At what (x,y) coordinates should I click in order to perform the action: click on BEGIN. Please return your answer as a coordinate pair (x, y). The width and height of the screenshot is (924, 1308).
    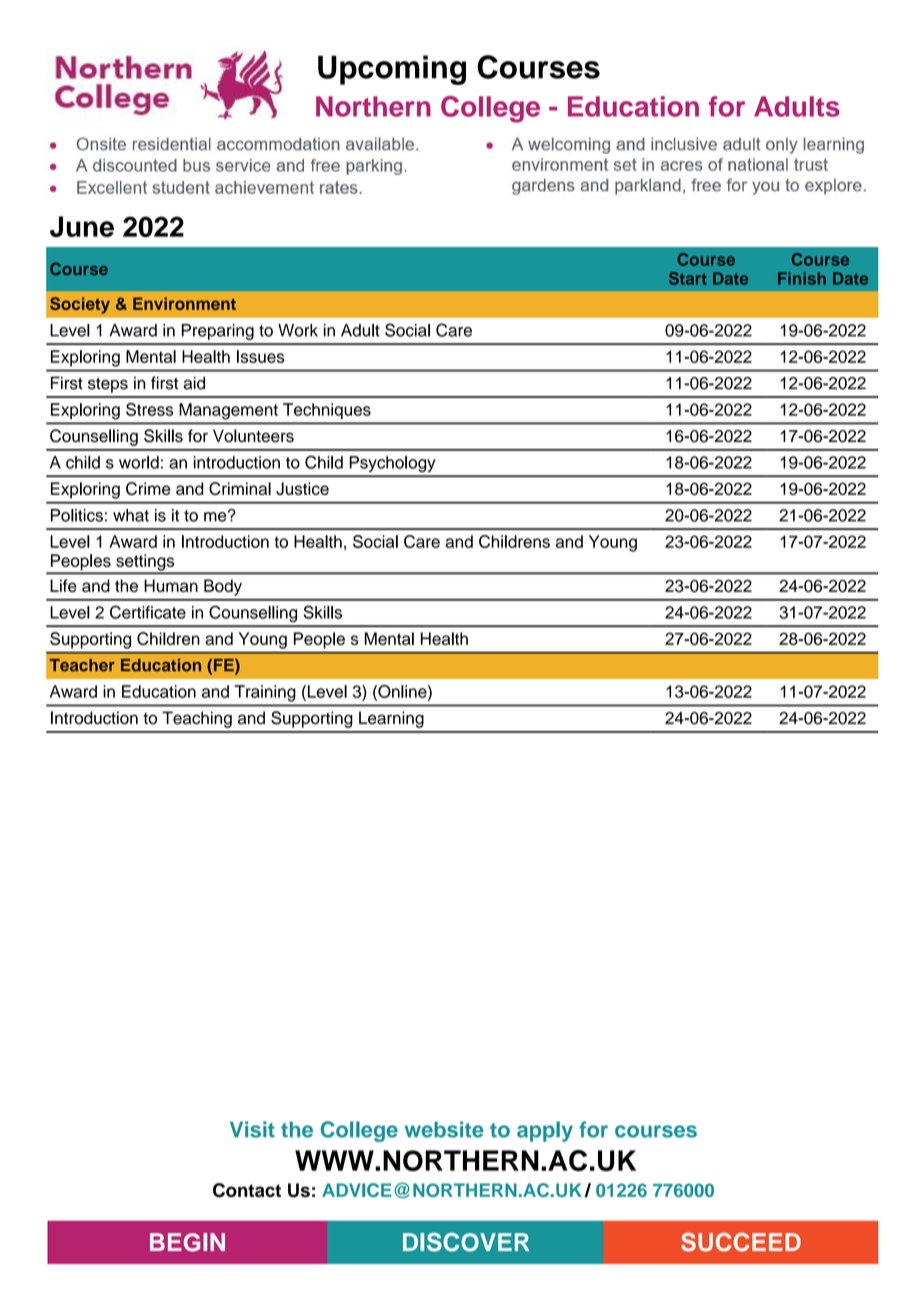
    Looking at the image, I should click on (187, 1242).
